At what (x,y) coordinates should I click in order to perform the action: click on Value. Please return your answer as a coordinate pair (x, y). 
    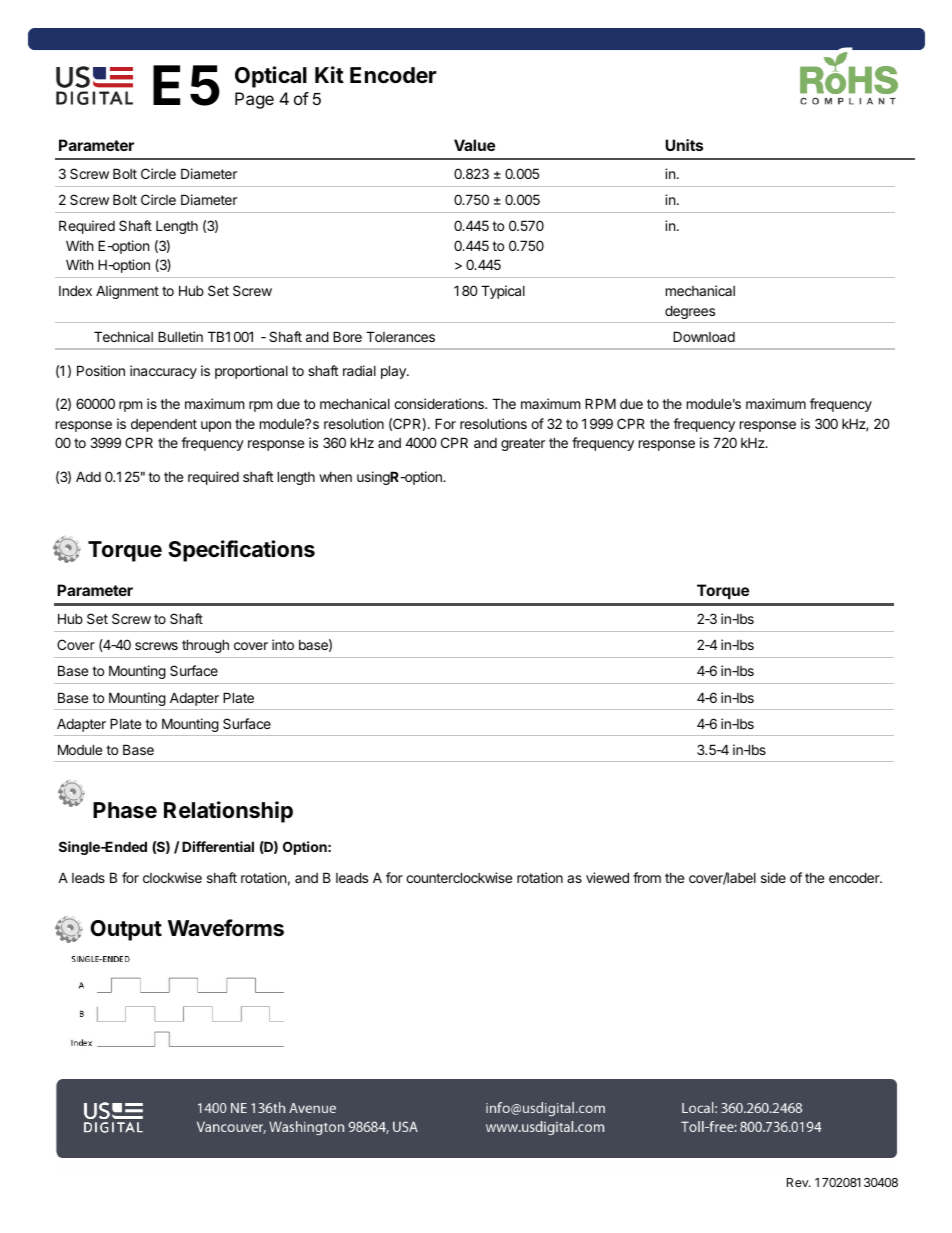
    Looking at the image, I should click on (474, 145).
